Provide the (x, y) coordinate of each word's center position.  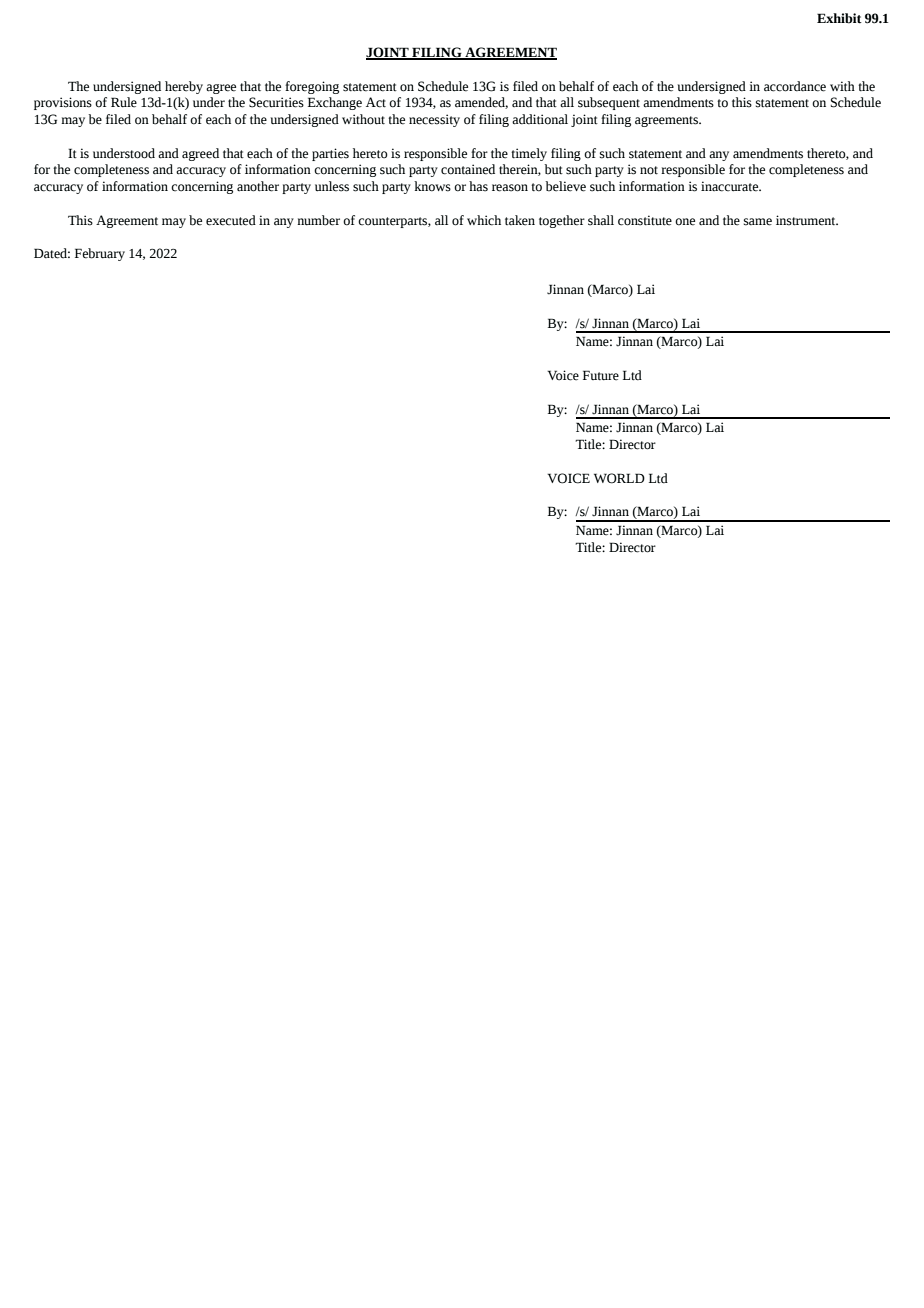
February (100, 254)
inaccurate (731, 186)
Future (601, 375)
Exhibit (839, 18)
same (758, 222)
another (258, 186)
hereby (184, 87)
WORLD (619, 478)
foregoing (312, 87)
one (685, 222)
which (484, 220)
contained (468, 169)
